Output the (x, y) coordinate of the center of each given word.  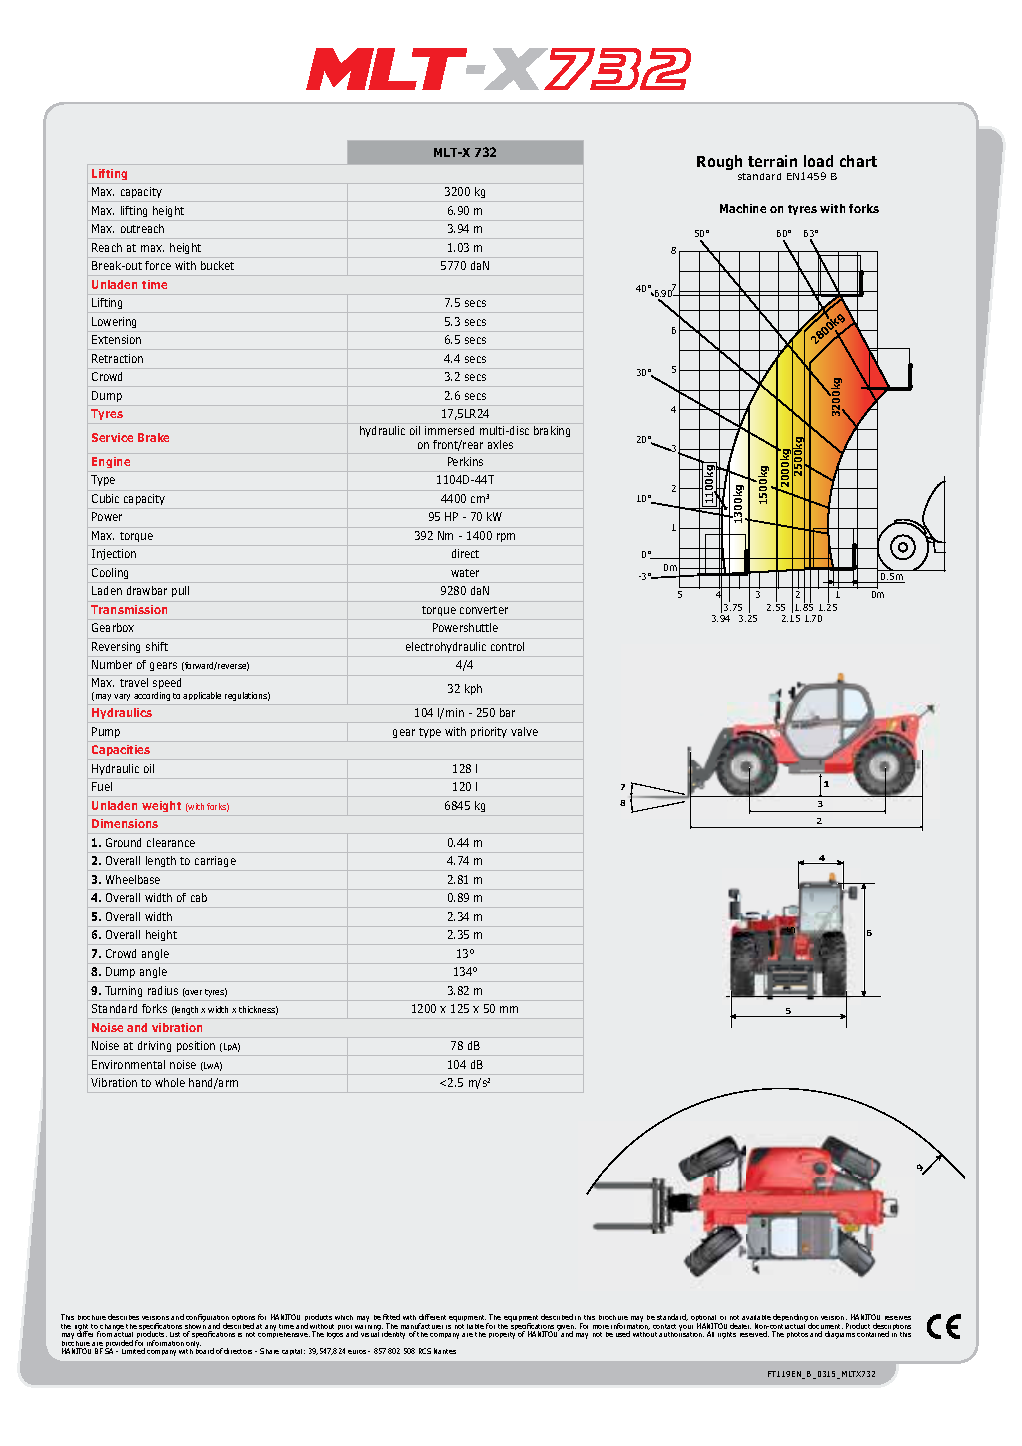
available (756, 1317)
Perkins (465, 461)
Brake (153, 437)
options (243, 1319)
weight (161, 806)
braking (552, 431)
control (507, 646)
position (196, 1046)
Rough (719, 162)
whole (170, 1082)
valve (524, 731)
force (158, 265)
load (818, 161)
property (502, 1335)
